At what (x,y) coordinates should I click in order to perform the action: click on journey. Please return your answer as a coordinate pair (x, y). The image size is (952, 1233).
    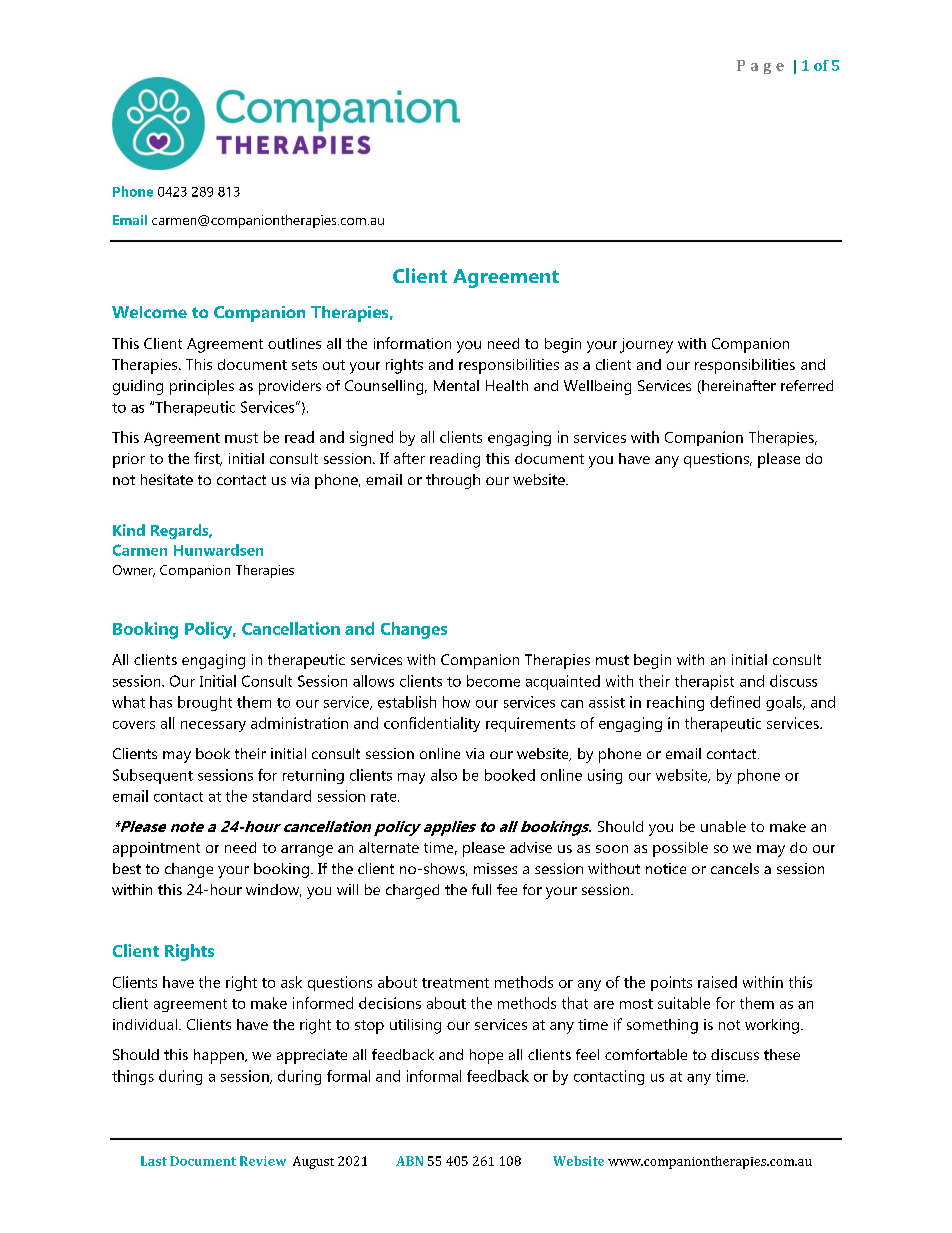
    Looking at the image, I should click on (646, 345).
